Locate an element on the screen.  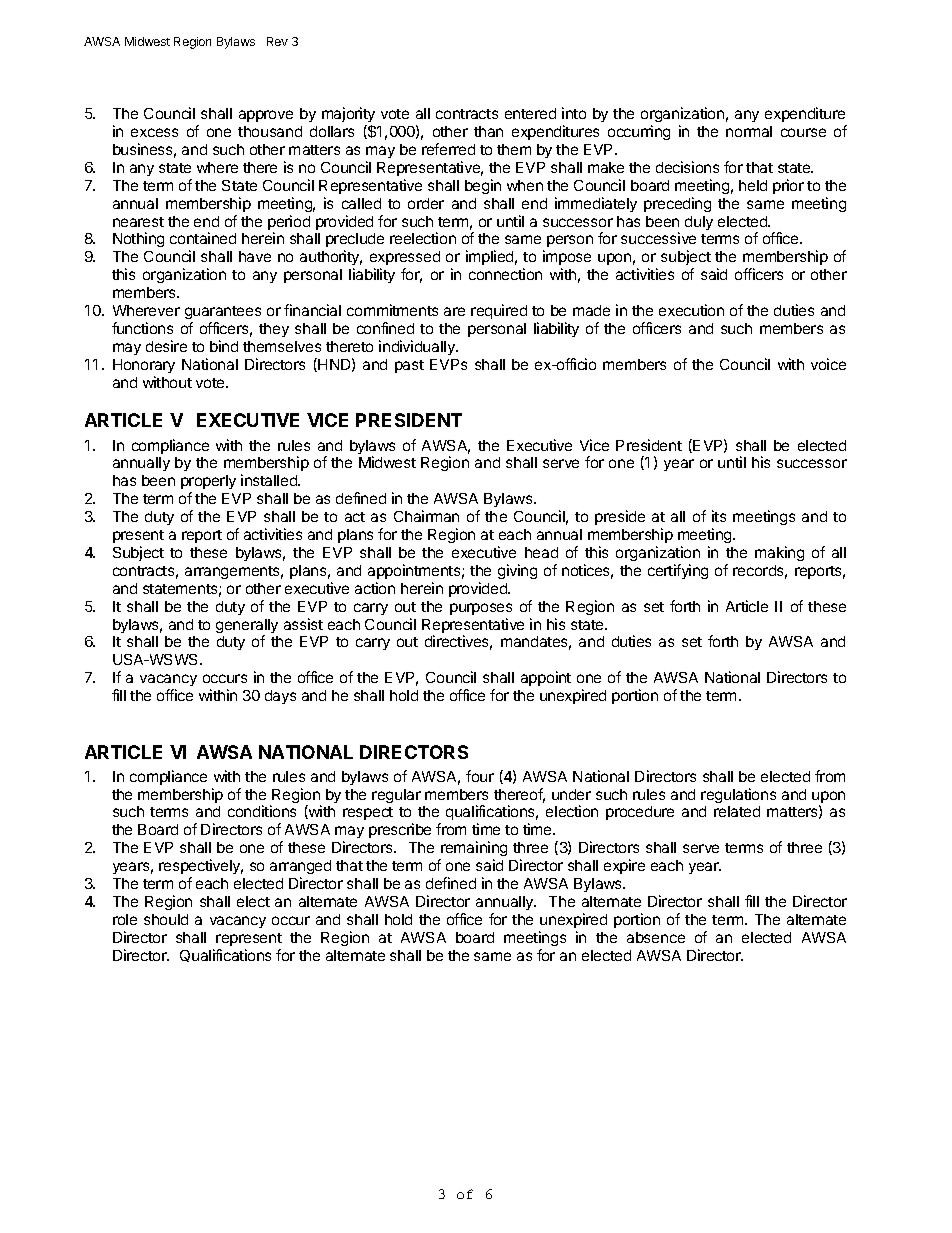
absence is located at coordinates (656, 937).
